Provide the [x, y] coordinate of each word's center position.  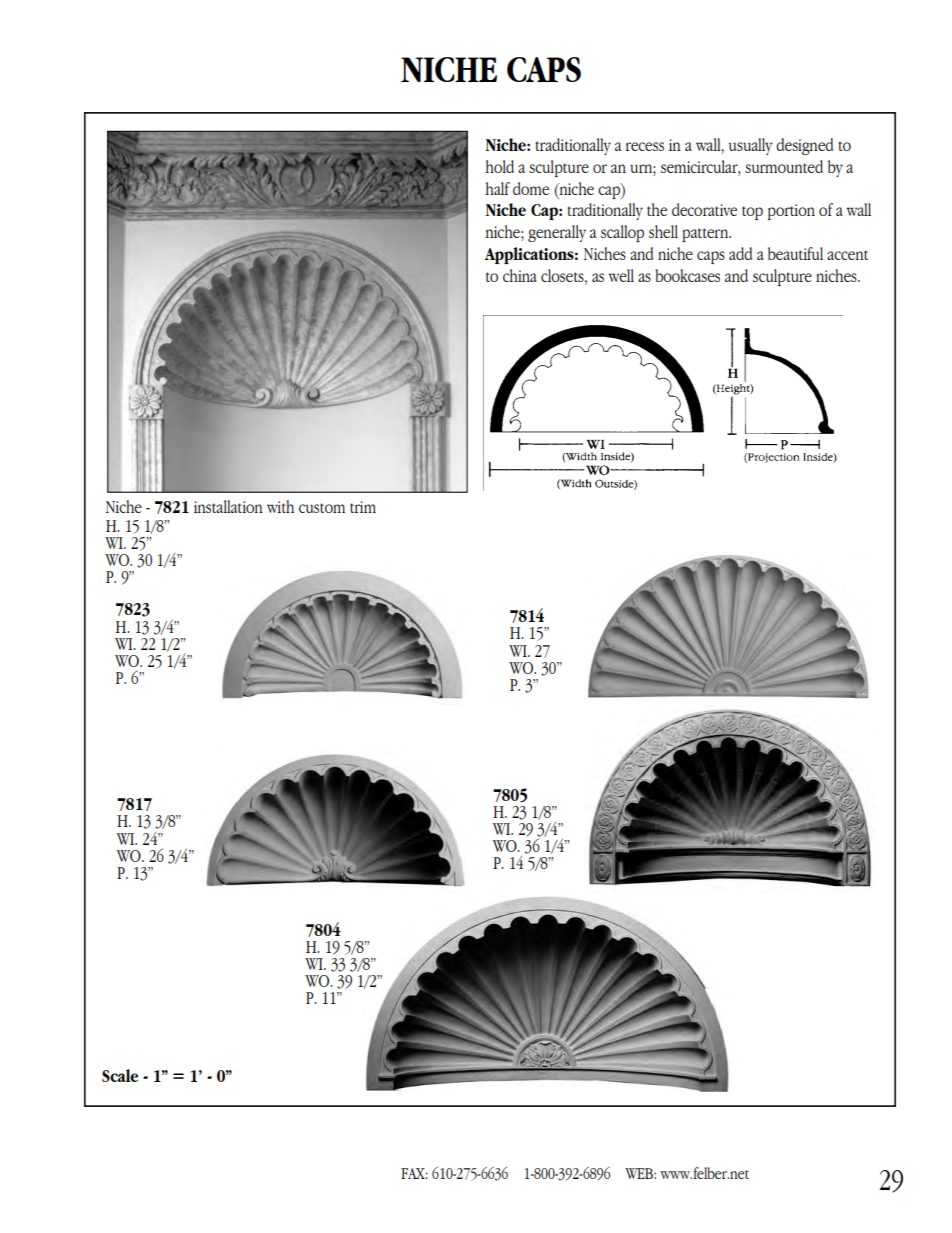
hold [500, 166]
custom [322, 508]
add [740, 253]
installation [228, 506]
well [621, 275]
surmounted [784, 166]
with [280, 506]
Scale [120, 1075]
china [520, 275]
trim [363, 507]
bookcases [687, 275]
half [498, 188]
